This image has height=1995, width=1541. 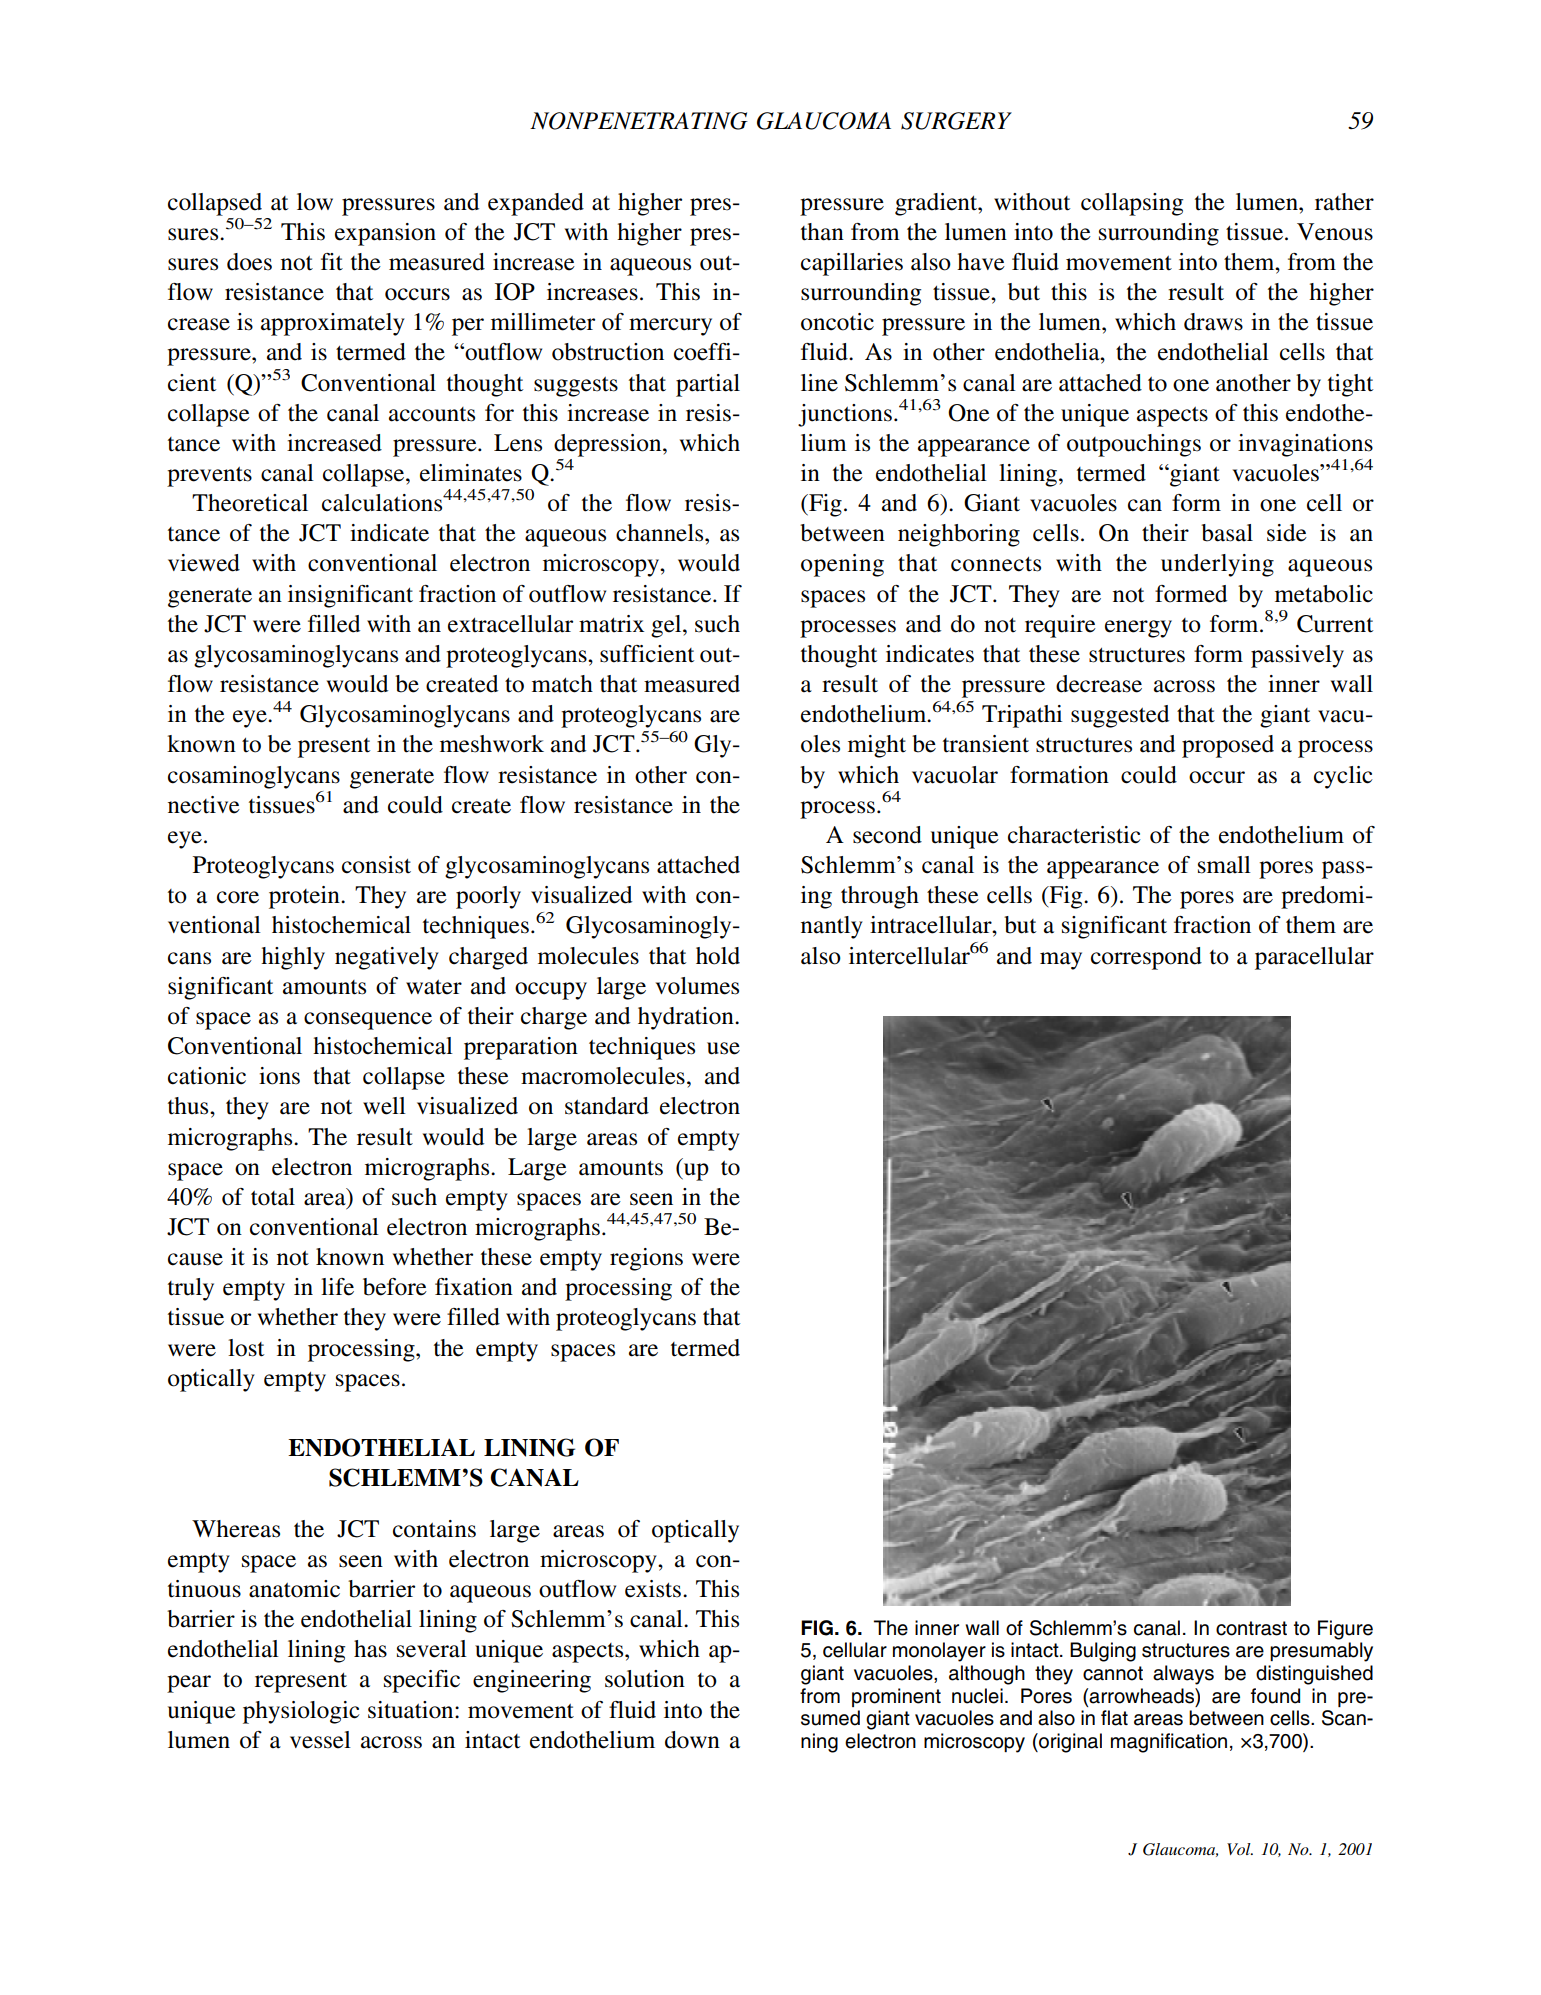 I want to click on channels, so click(x=661, y=533).
